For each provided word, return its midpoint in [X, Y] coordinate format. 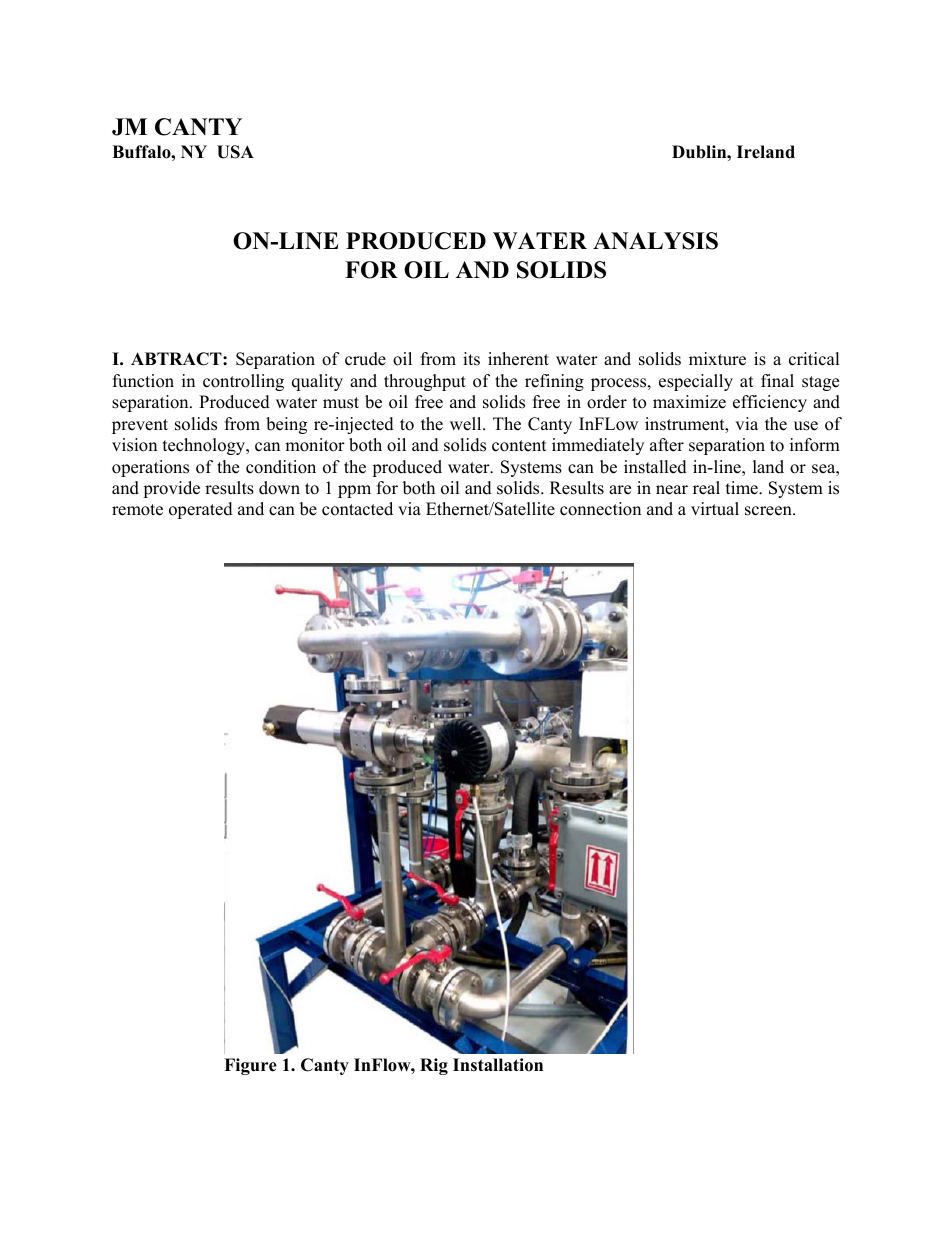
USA [235, 152]
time [743, 488]
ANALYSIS [655, 241]
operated [201, 510]
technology [205, 446]
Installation [498, 1065]
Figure [250, 1066]
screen [769, 511]
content [519, 446]
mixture [717, 359]
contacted [357, 509]
